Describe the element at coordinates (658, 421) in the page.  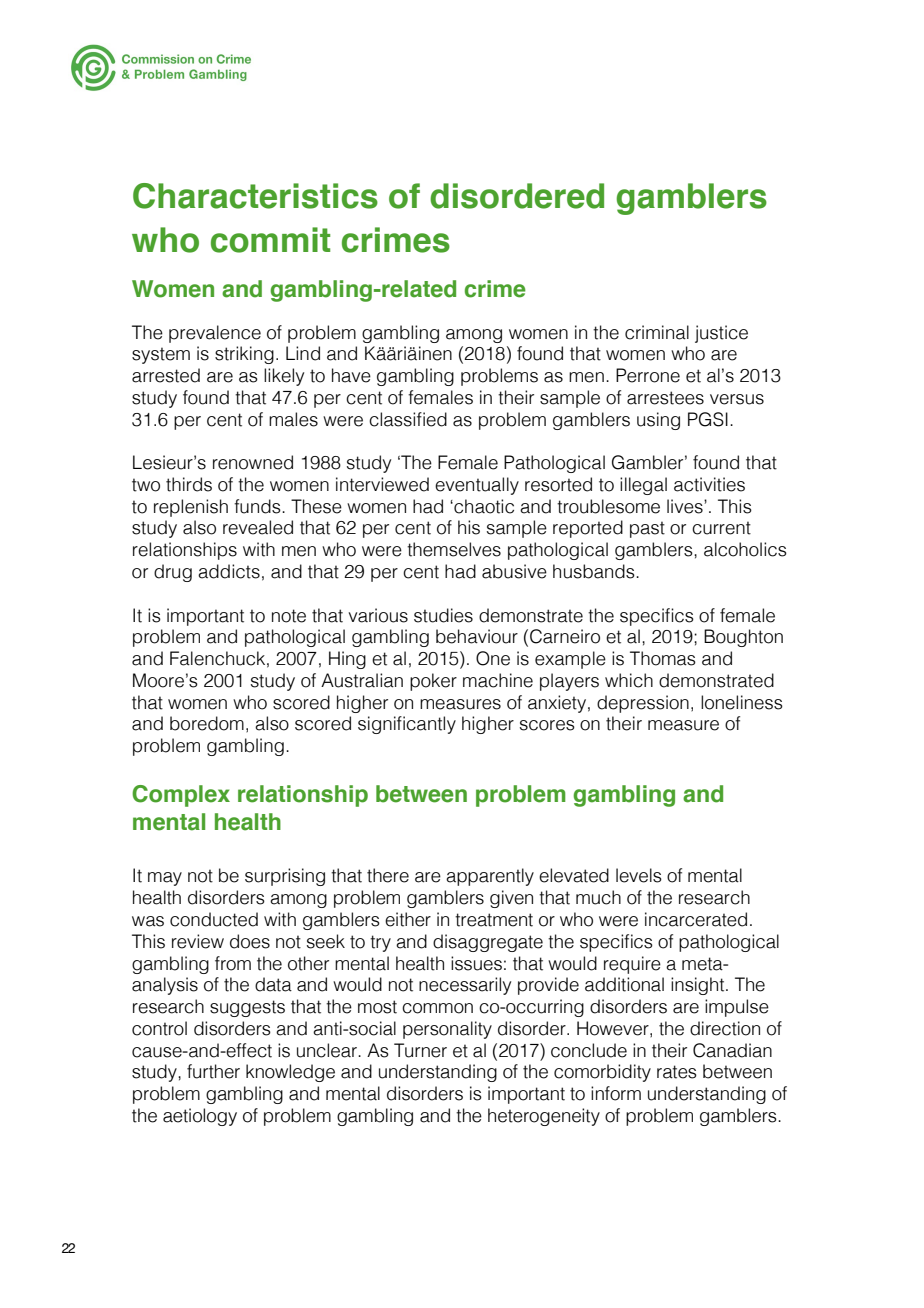
I see `using` at that location.
